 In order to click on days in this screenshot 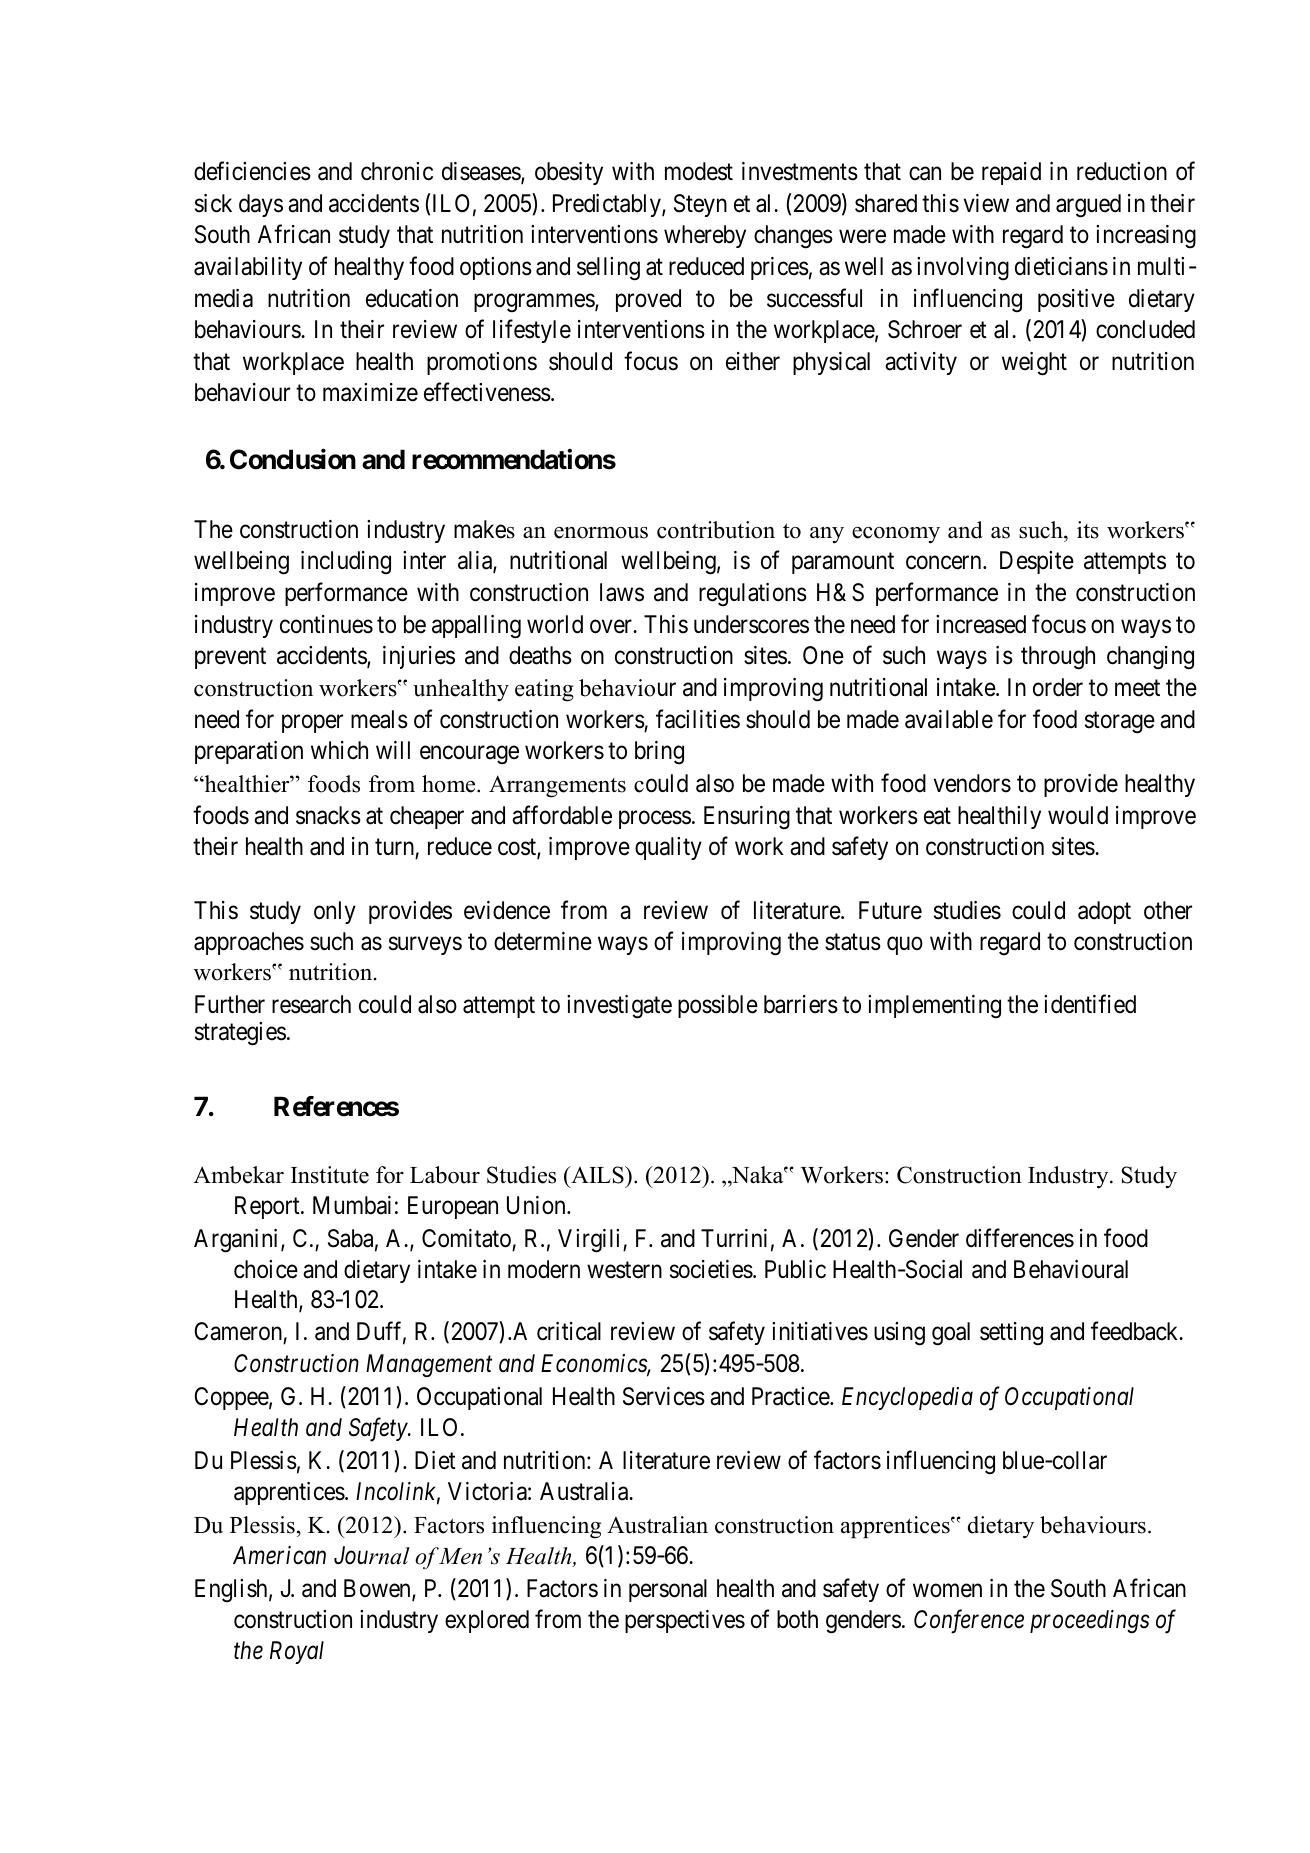, I will do `click(261, 205)`.
